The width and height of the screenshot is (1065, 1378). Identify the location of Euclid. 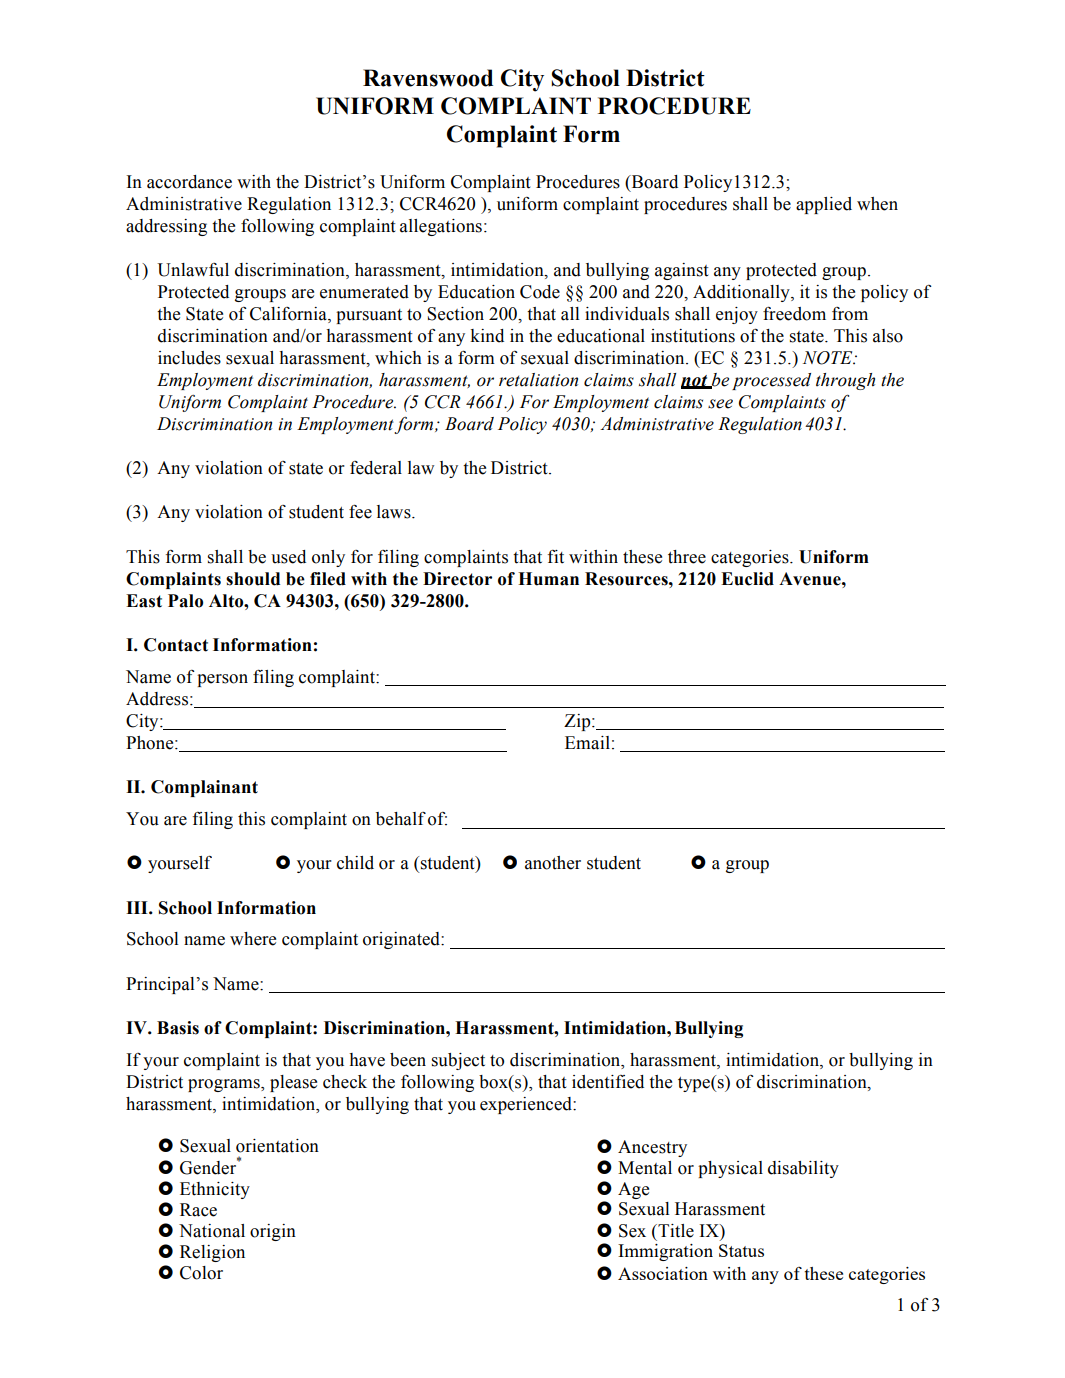
(747, 579).
